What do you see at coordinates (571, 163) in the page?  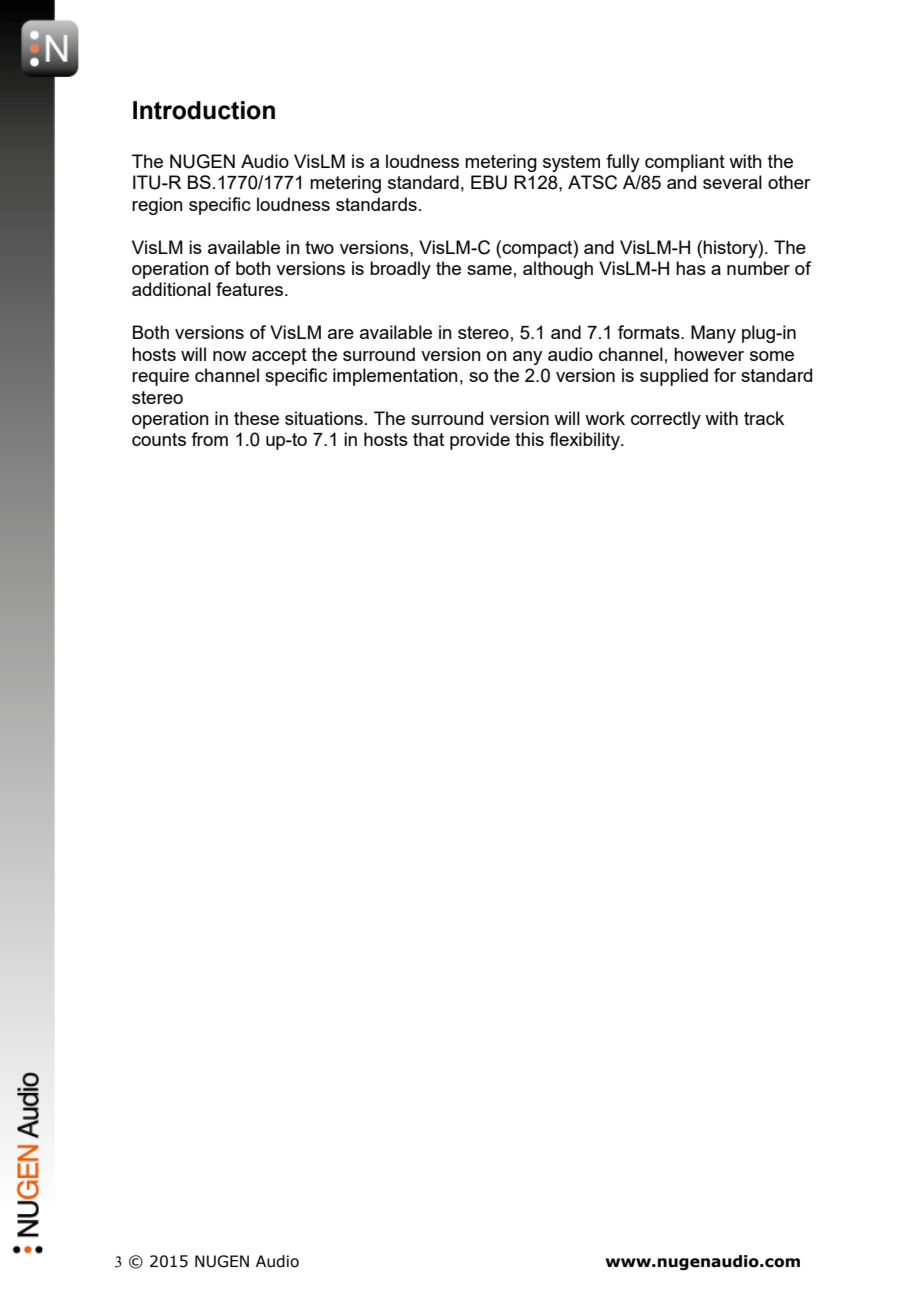 I see `system` at bounding box center [571, 163].
